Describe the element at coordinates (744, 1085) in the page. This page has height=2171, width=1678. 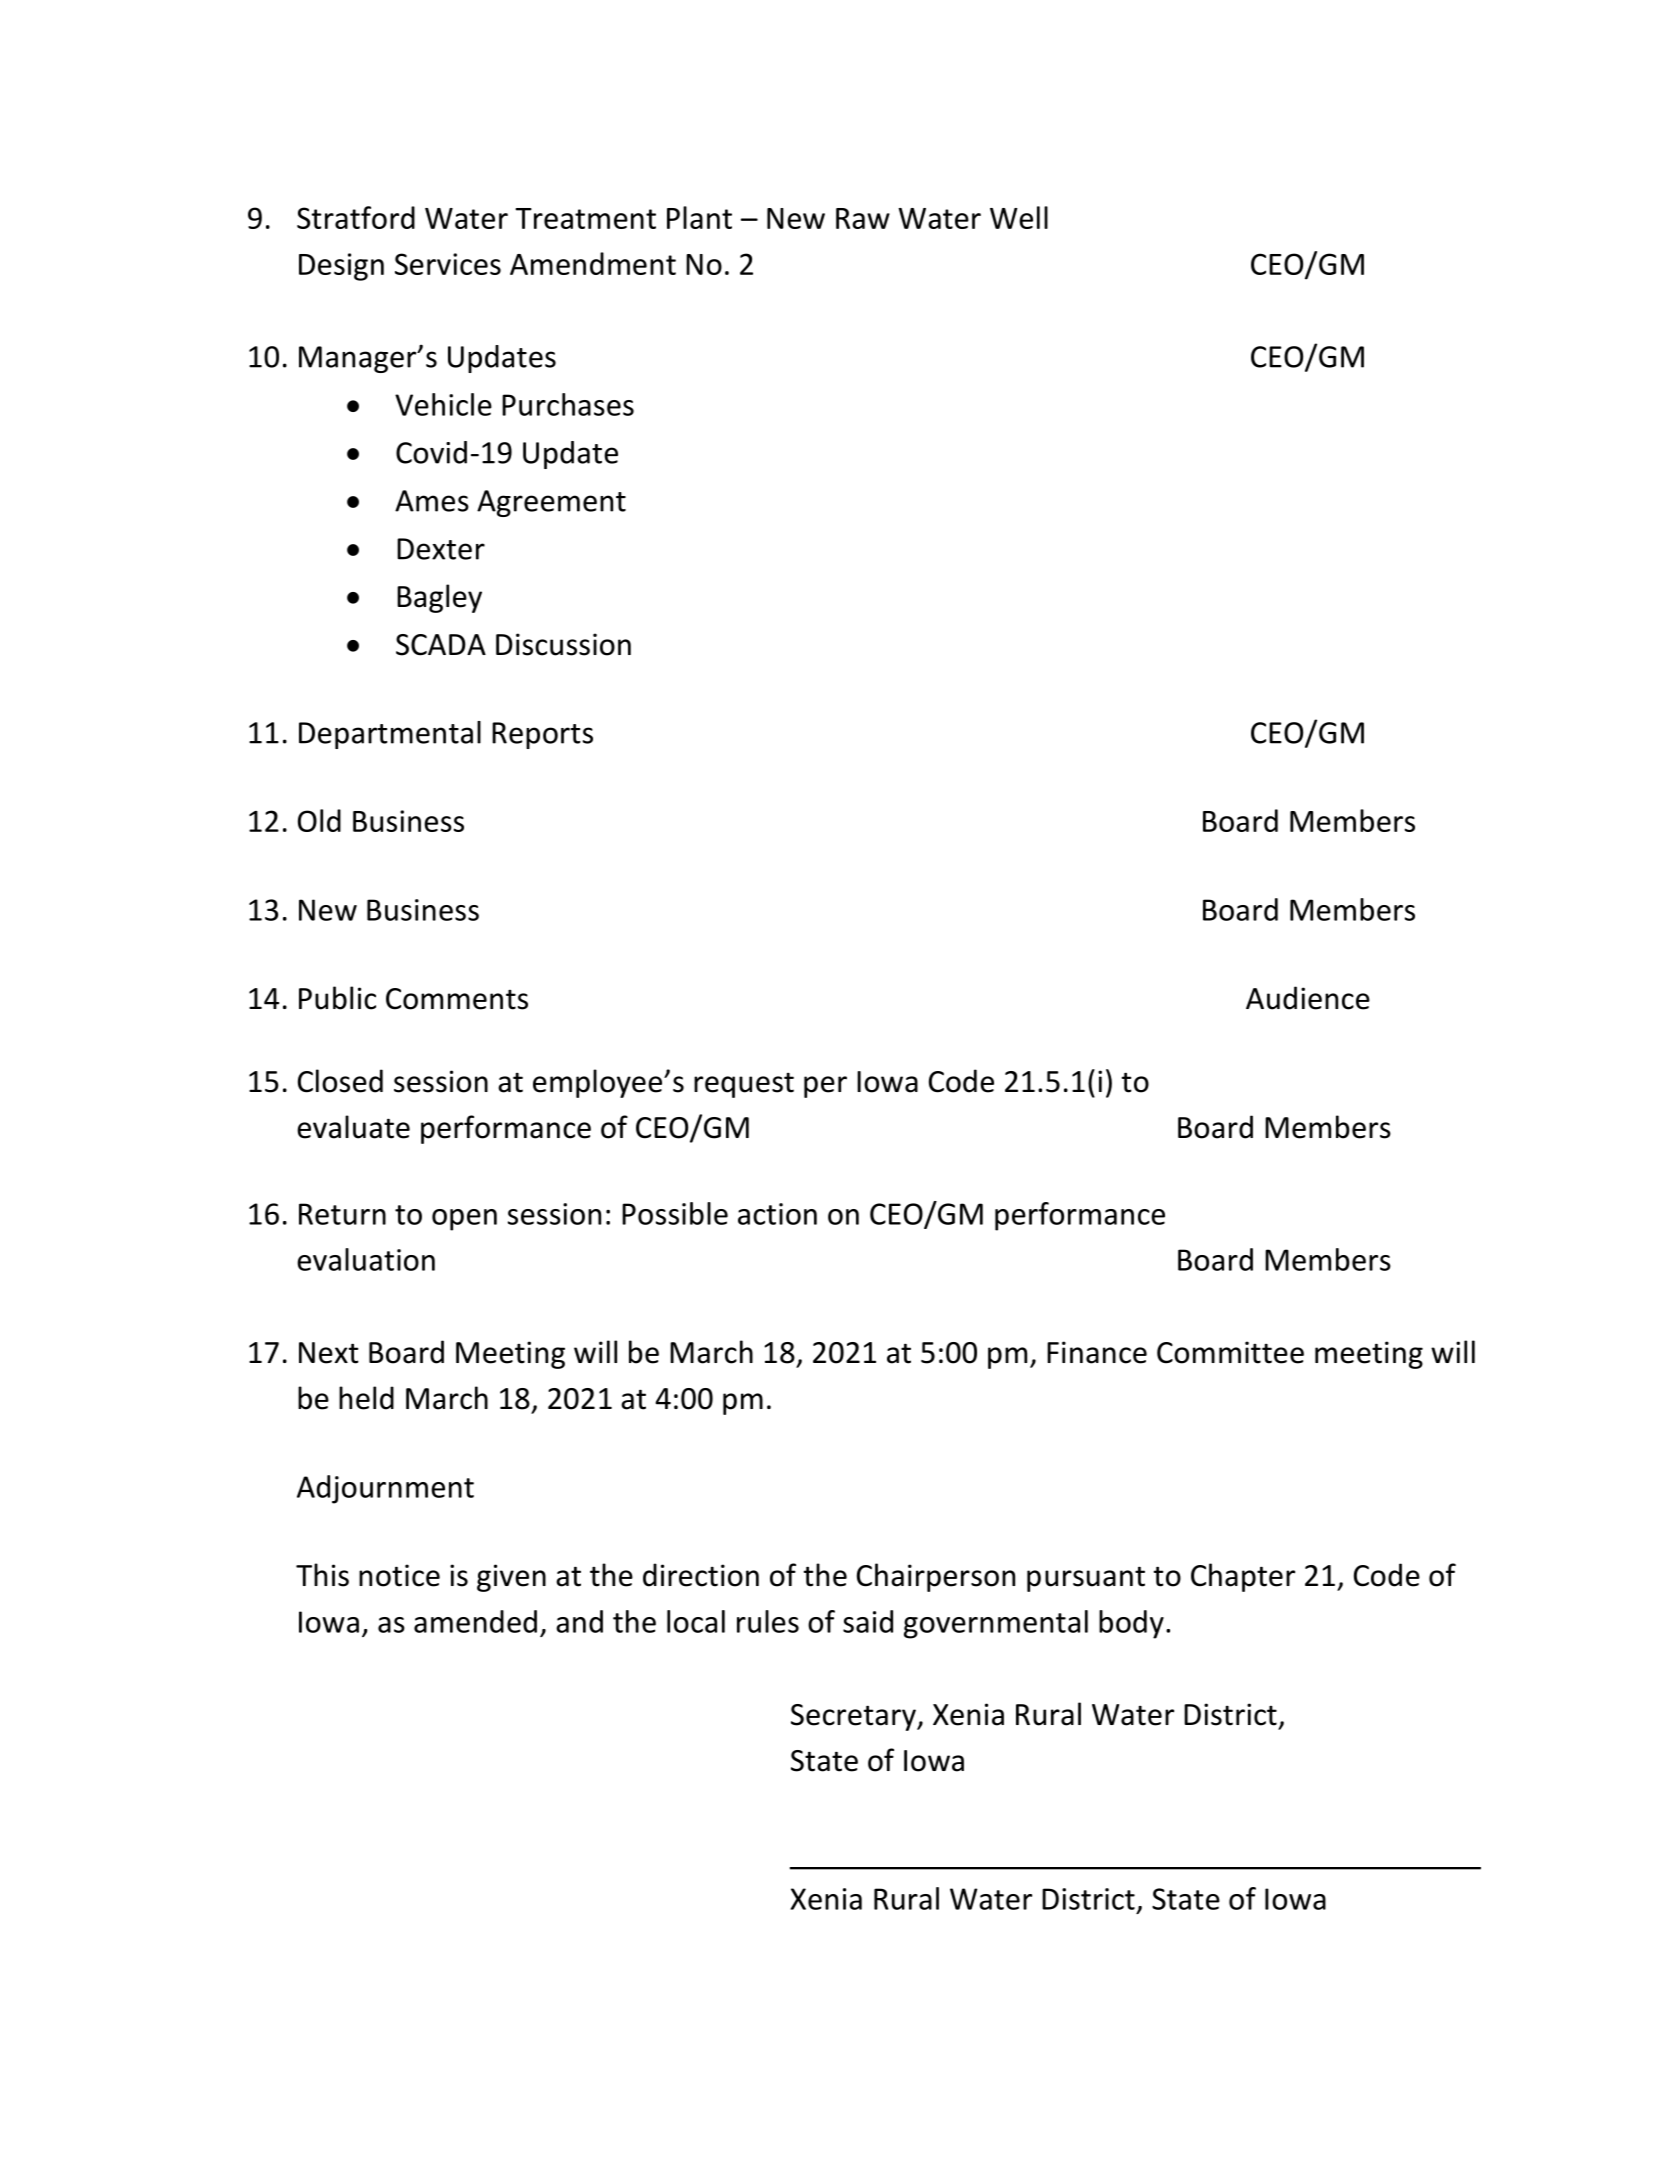
I see `request` at that location.
